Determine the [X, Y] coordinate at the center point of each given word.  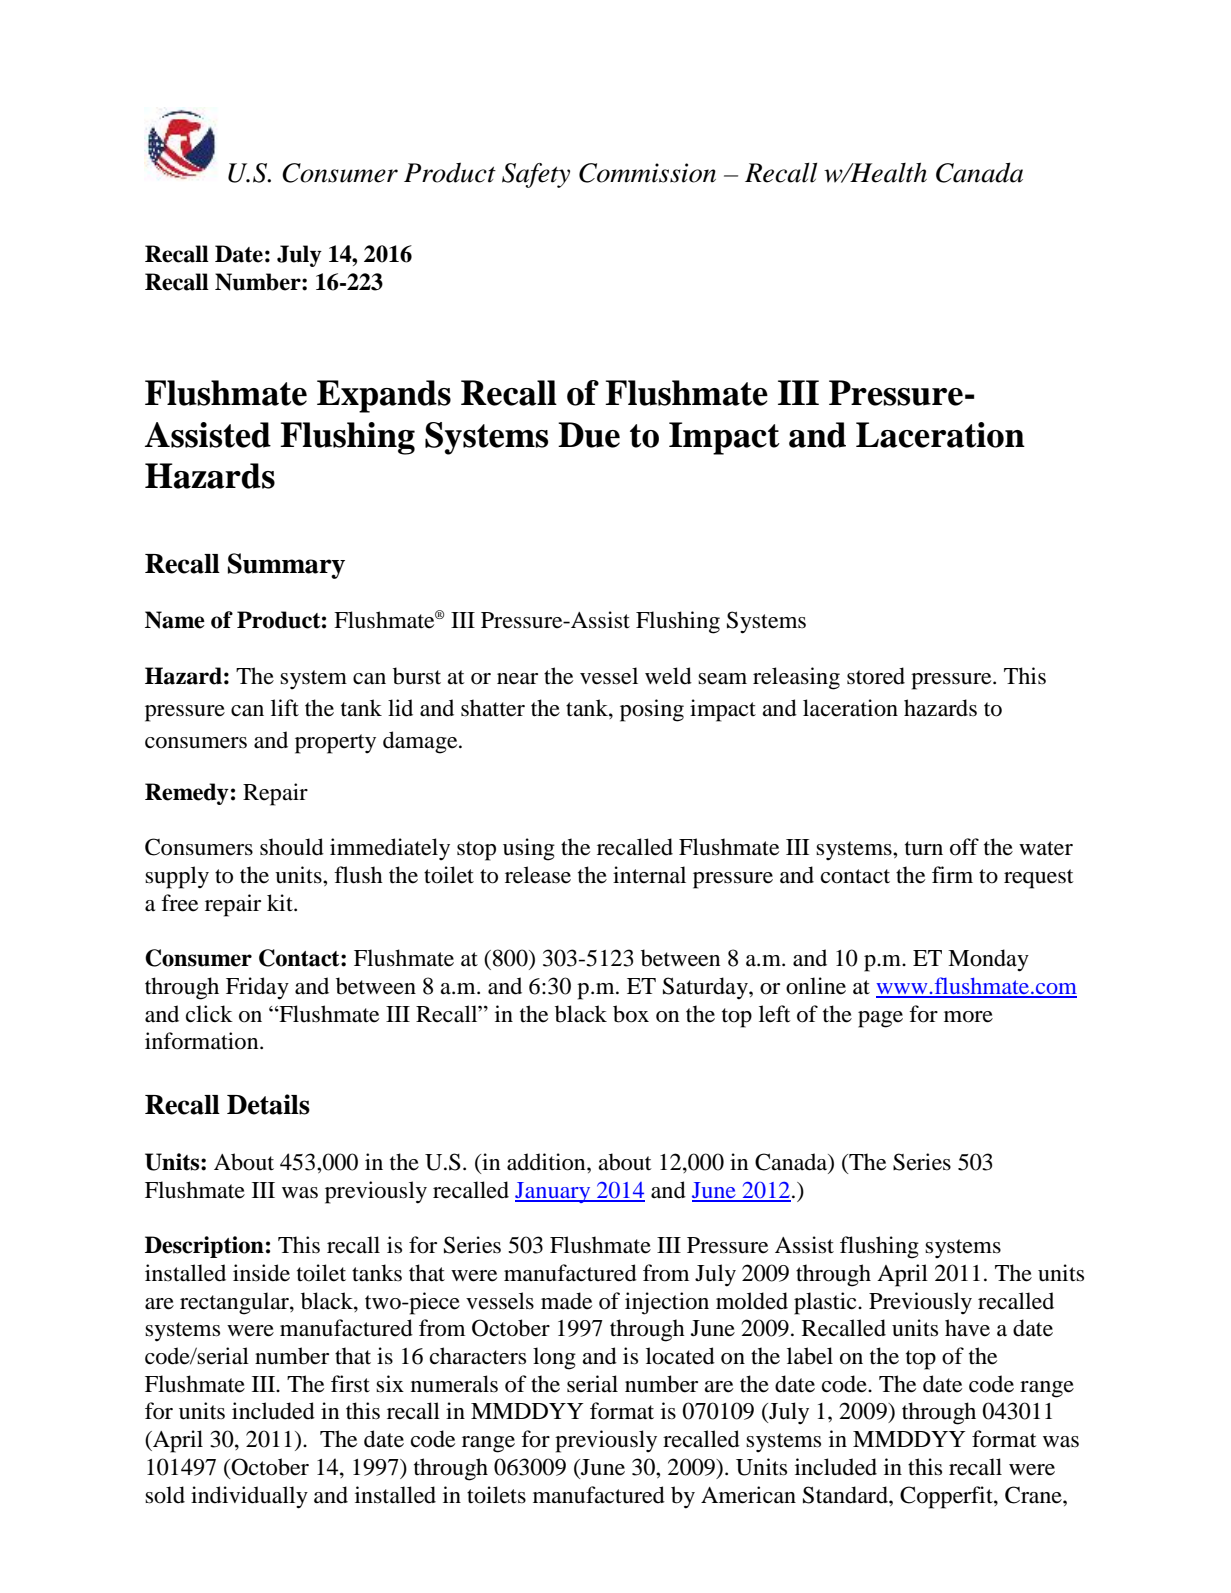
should [292, 847]
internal [649, 875]
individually [249, 1497]
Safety [536, 175]
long [554, 1358]
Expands [384, 396]
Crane [1034, 1495]
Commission [647, 173]
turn [924, 848]
